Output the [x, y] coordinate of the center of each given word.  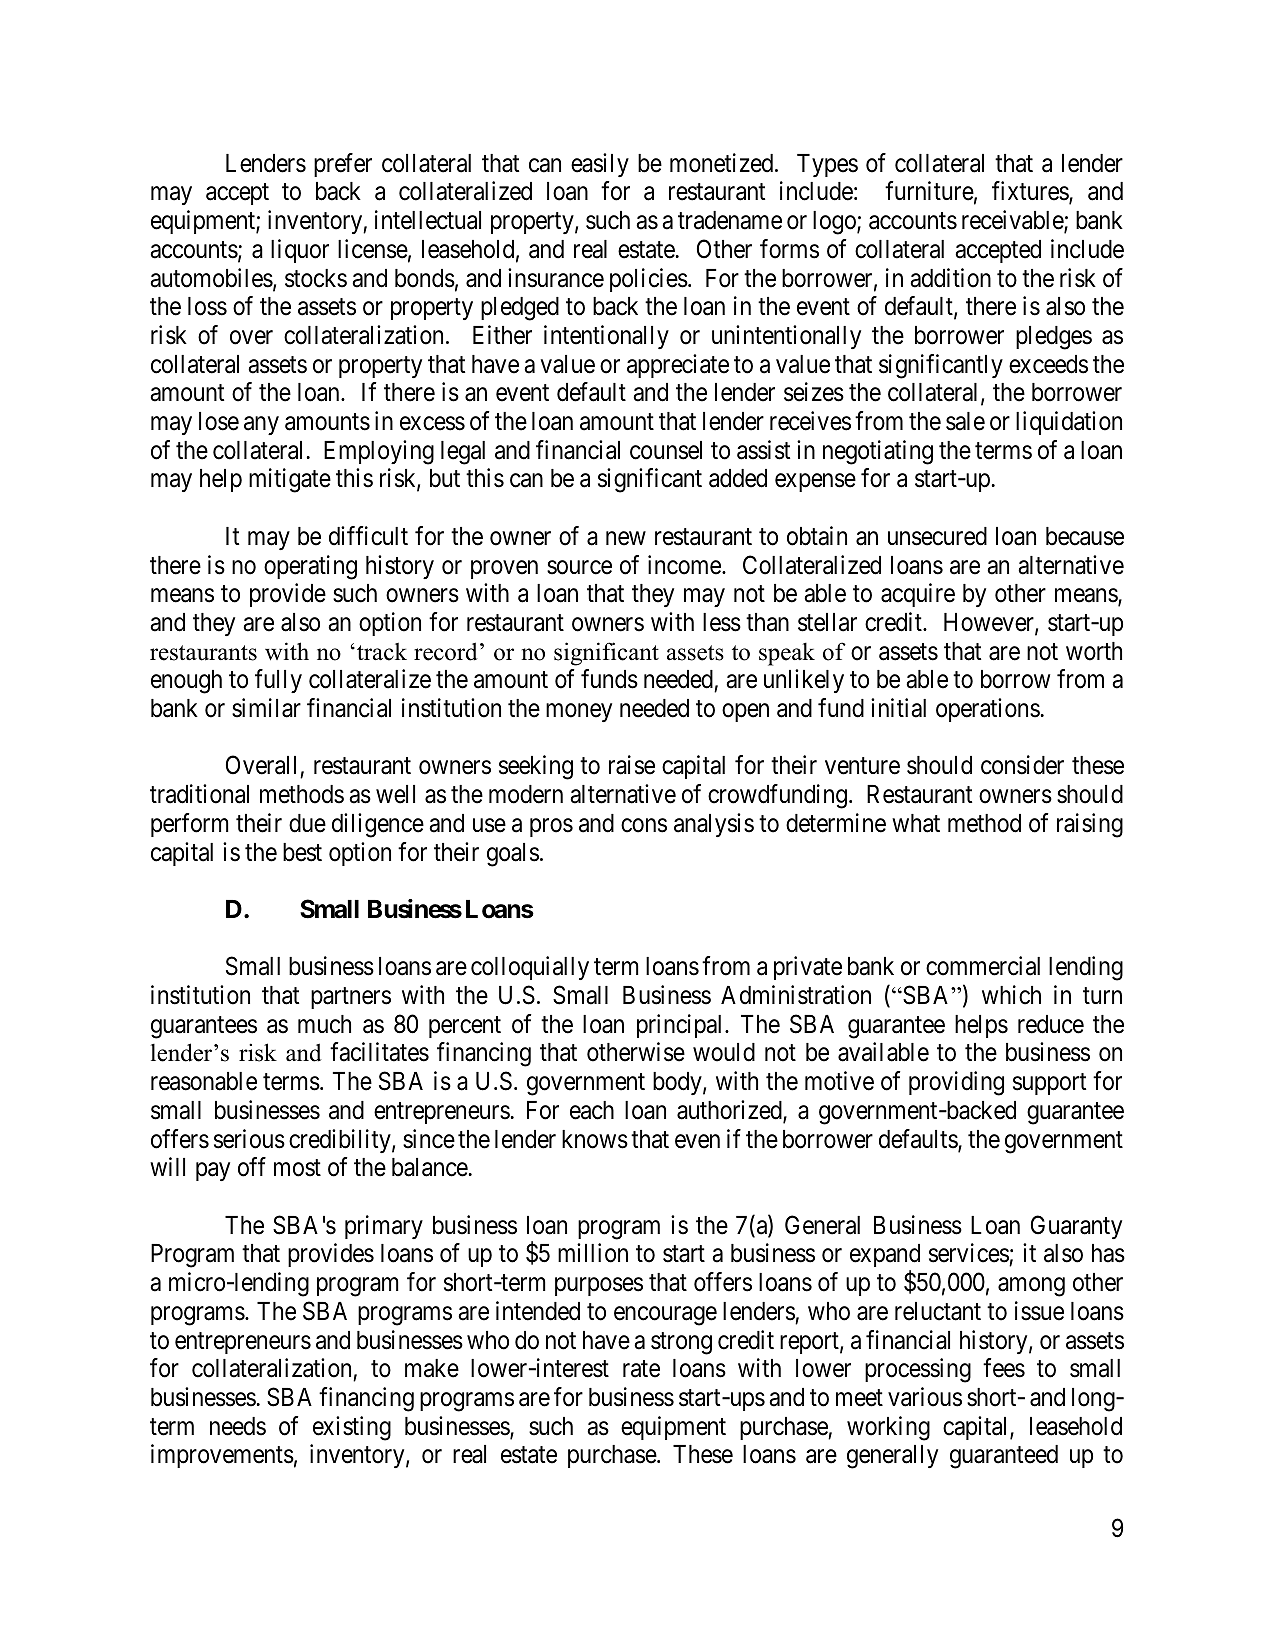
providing [956, 1083]
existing [352, 1428]
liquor [300, 251]
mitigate [290, 480]
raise [632, 765]
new [626, 538]
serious [249, 1139]
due [307, 823]
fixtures [1031, 192]
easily [600, 165]
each [592, 1110]
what [916, 823]
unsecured [937, 536]
